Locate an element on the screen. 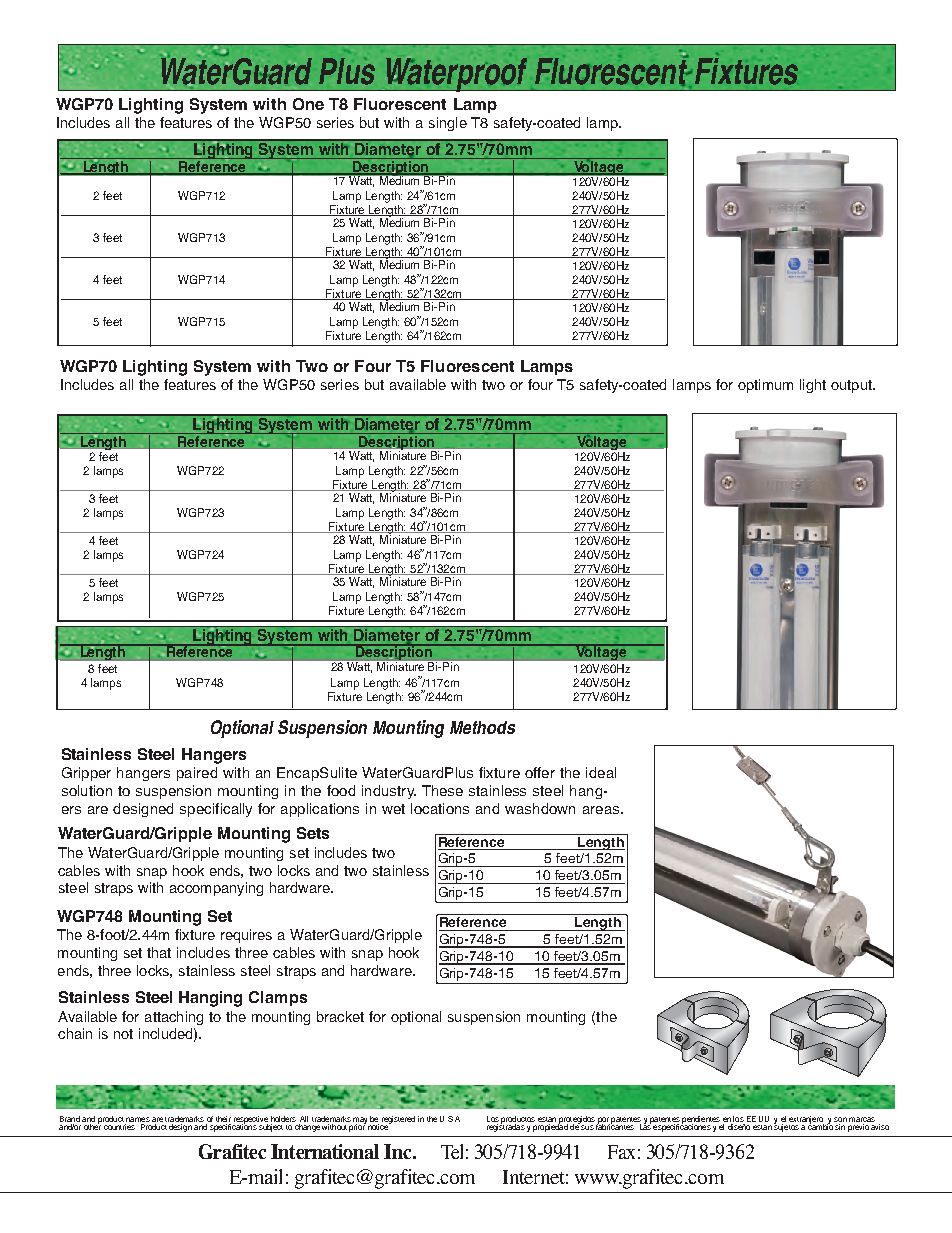 The image size is (952, 1233). These is located at coordinates (442, 790).
